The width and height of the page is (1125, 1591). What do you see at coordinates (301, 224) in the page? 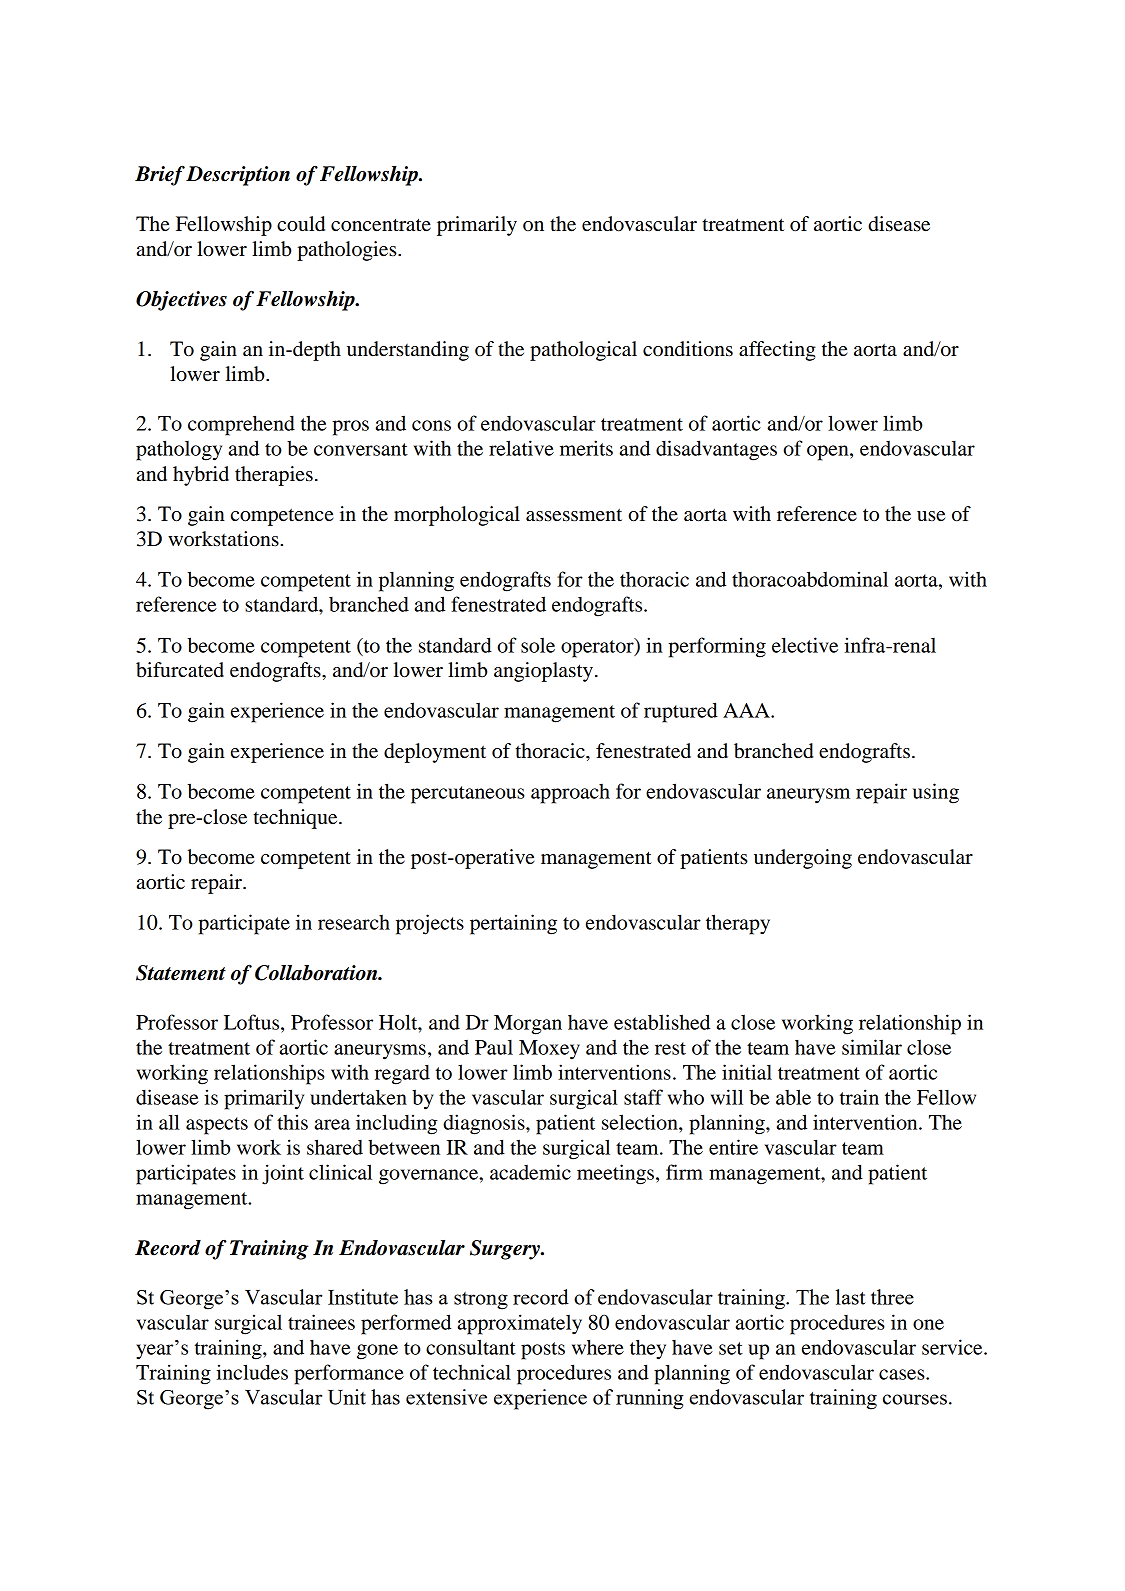
I see `could` at bounding box center [301, 224].
